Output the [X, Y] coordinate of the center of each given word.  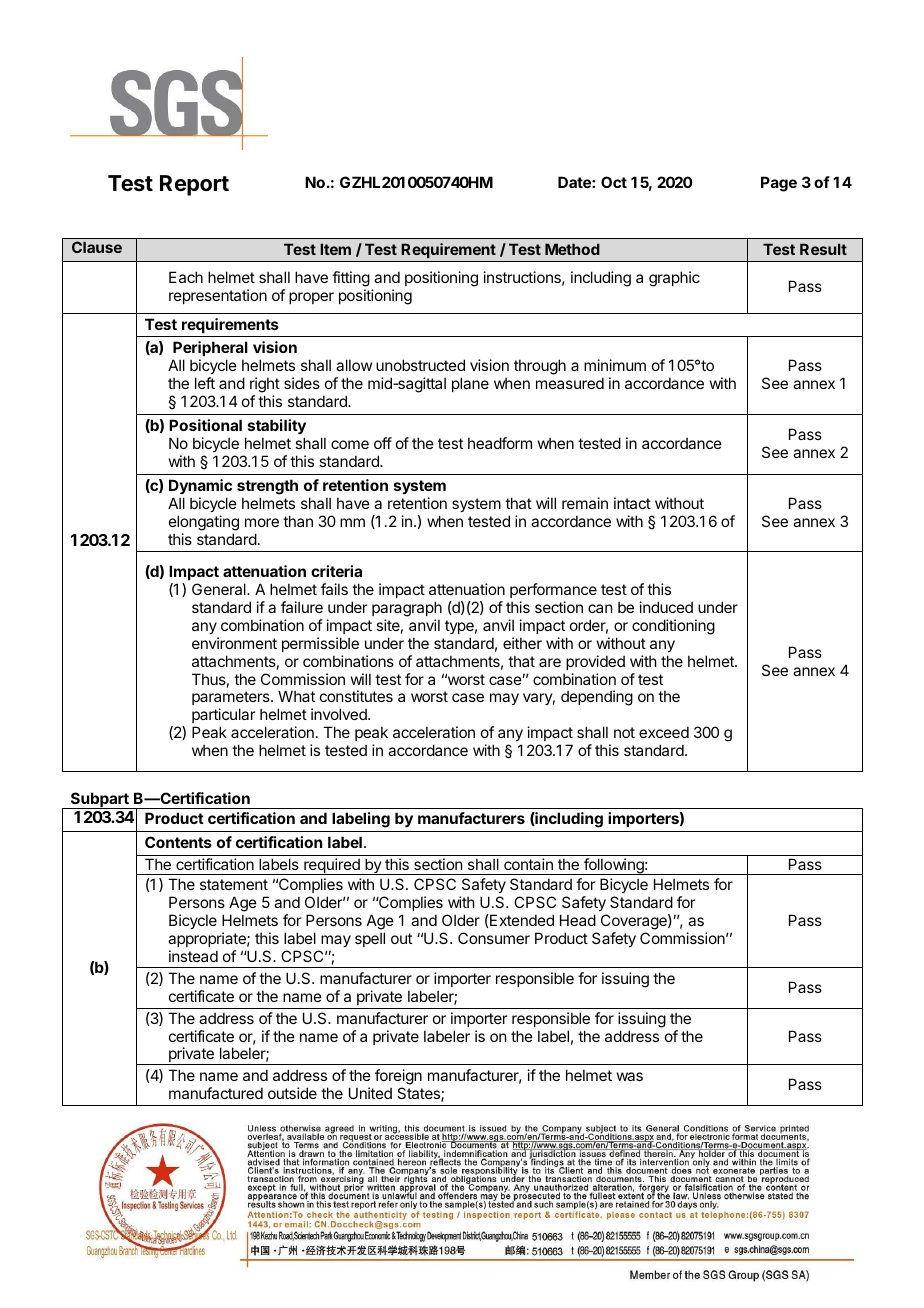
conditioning [673, 627]
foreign [398, 1078]
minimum [615, 365]
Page [779, 184]
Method [572, 249]
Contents [178, 842]
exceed [664, 732]
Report [194, 185]
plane [470, 384]
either [522, 643]
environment [234, 643]
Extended [521, 920]
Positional [205, 425]
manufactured [216, 1093]
